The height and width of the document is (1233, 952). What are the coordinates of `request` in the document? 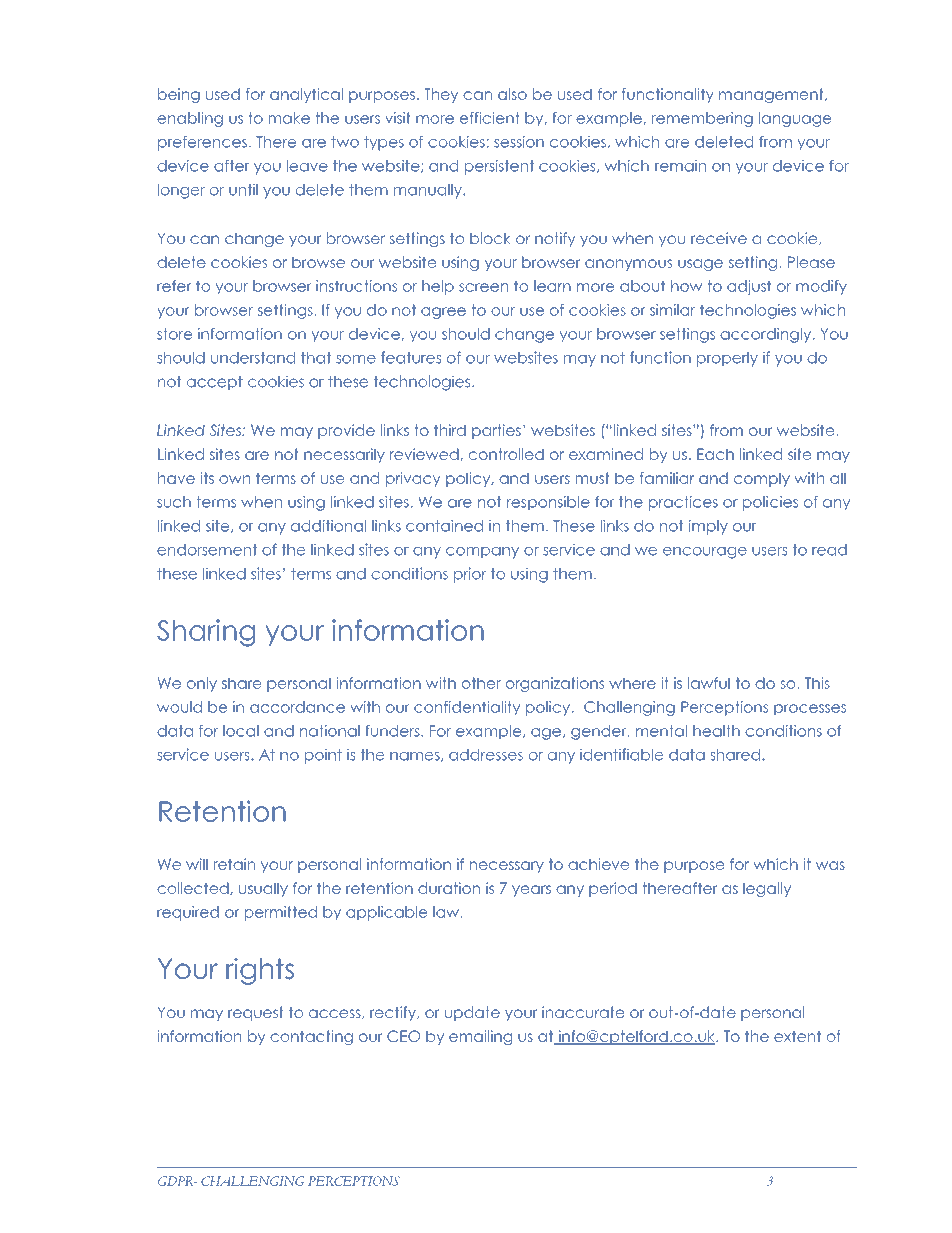 It's located at (255, 1013).
